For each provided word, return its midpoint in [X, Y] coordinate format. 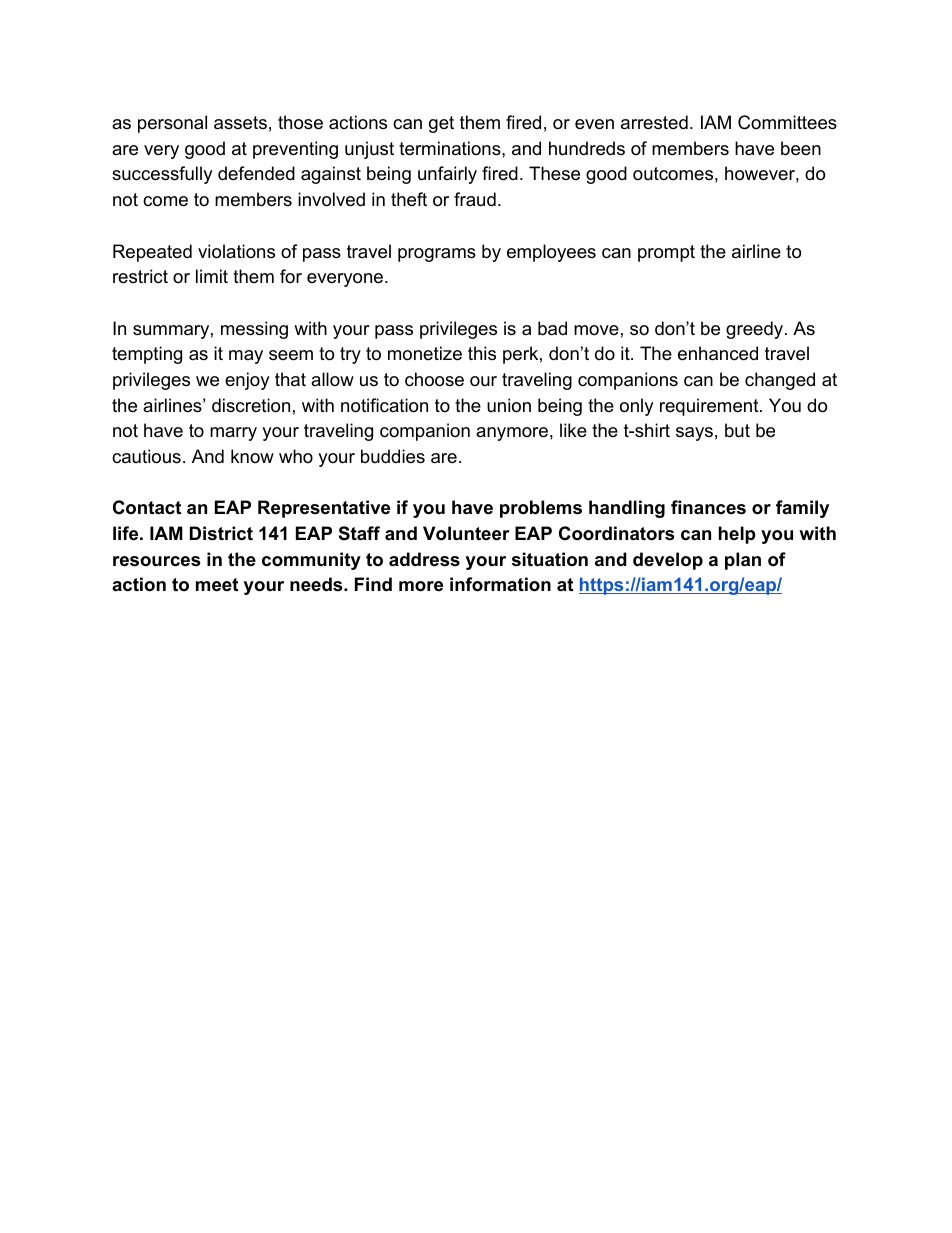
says [694, 434]
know [252, 456]
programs [437, 255]
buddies [393, 456]
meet [217, 584]
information [500, 584]
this [482, 353]
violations [236, 251]
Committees [787, 122]
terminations [451, 148]
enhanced [718, 353]
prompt [666, 253]
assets [240, 123]
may [246, 357]
